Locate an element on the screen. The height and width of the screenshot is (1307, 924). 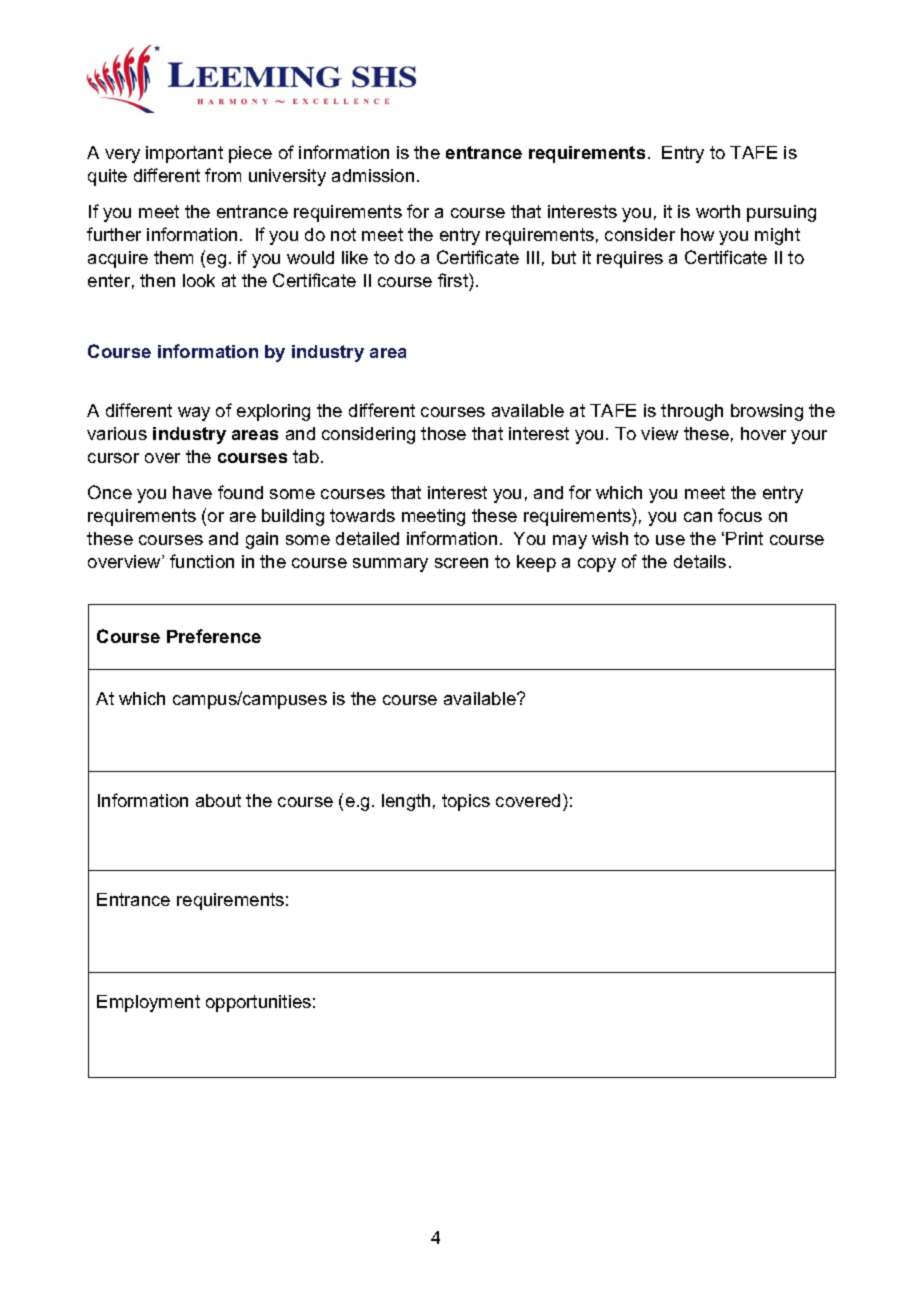
details is located at coordinates (700, 561).
